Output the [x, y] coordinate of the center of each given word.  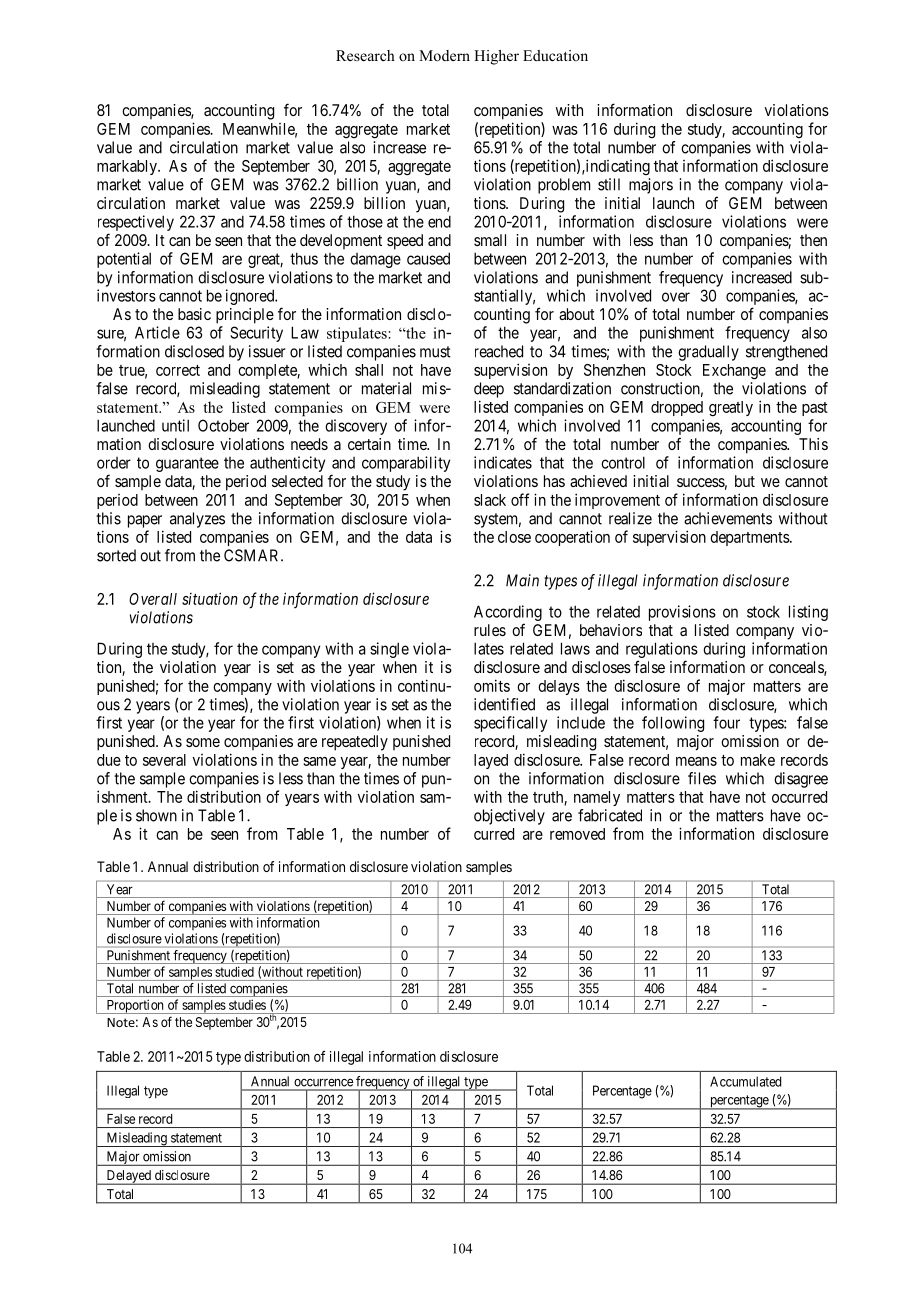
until [175, 425]
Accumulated [745, 1081]
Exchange [734, 372]
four [726, 722]
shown [156, 815]
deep [489, 390]
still [609, 184]
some [203, 742]
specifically [510, 724]
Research [365, 55]
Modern [444, 55]
